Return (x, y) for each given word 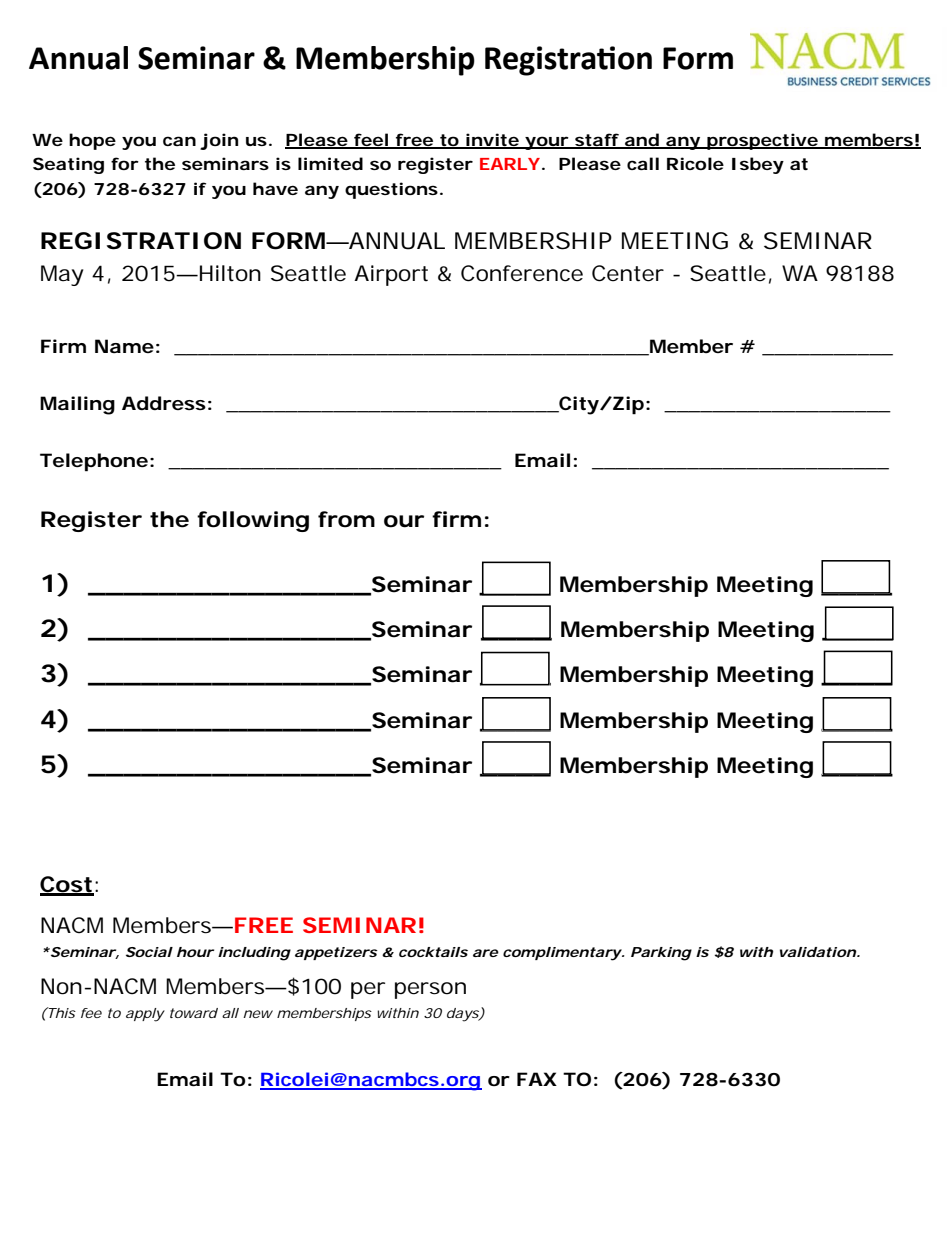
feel (370, 140)
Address (164, 403)
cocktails (433, 952)
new (258, 1014)
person (430, 990)
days (463, 1015)
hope (92, 141)
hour (195, 952)
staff (597, 140)
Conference (522, 273)
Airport (391, 275)
